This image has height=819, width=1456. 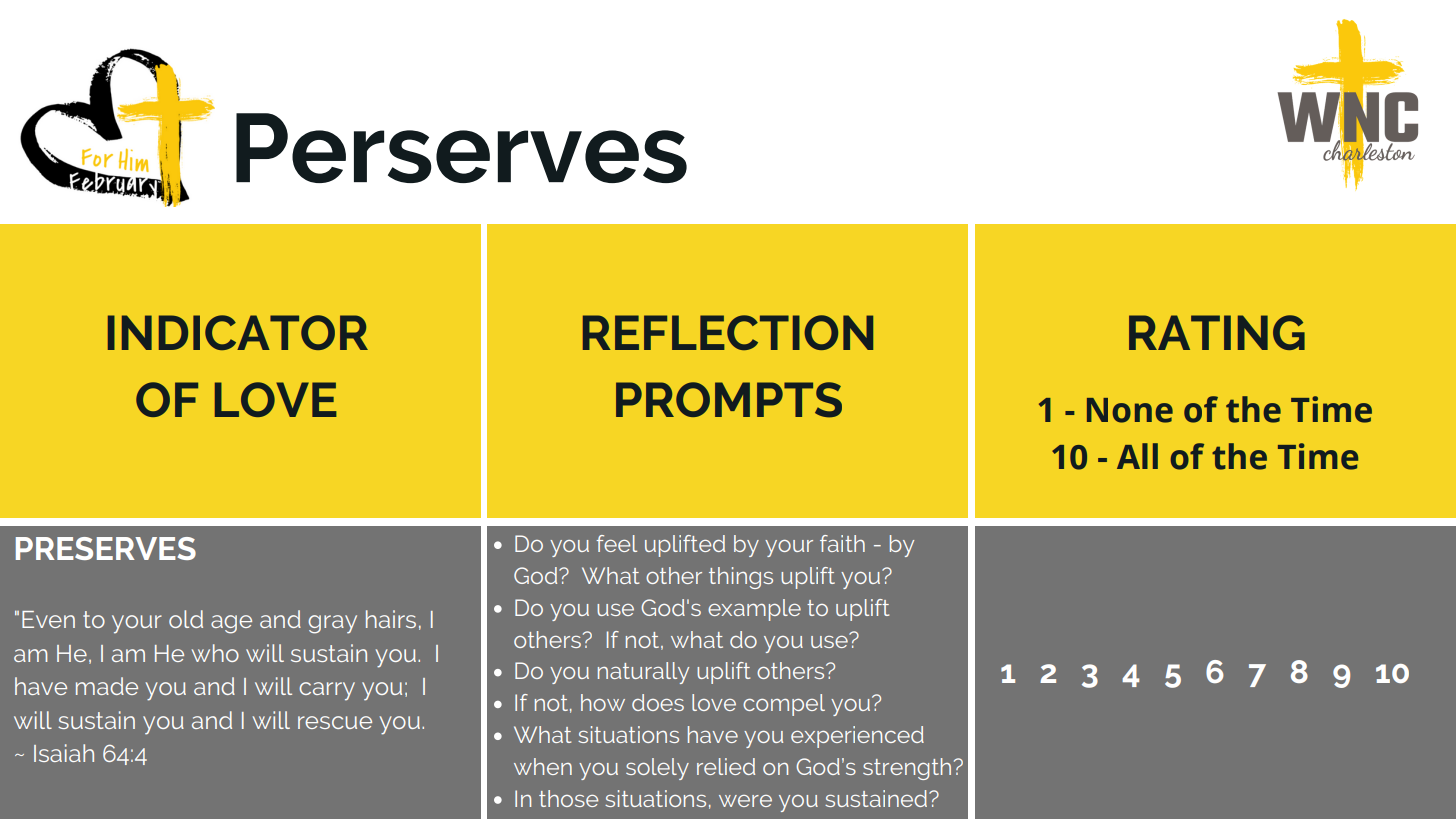 What do you see at coordinates (106, 548) in the image?
I see `PRESERVES` at bounding box center [106, 548].
